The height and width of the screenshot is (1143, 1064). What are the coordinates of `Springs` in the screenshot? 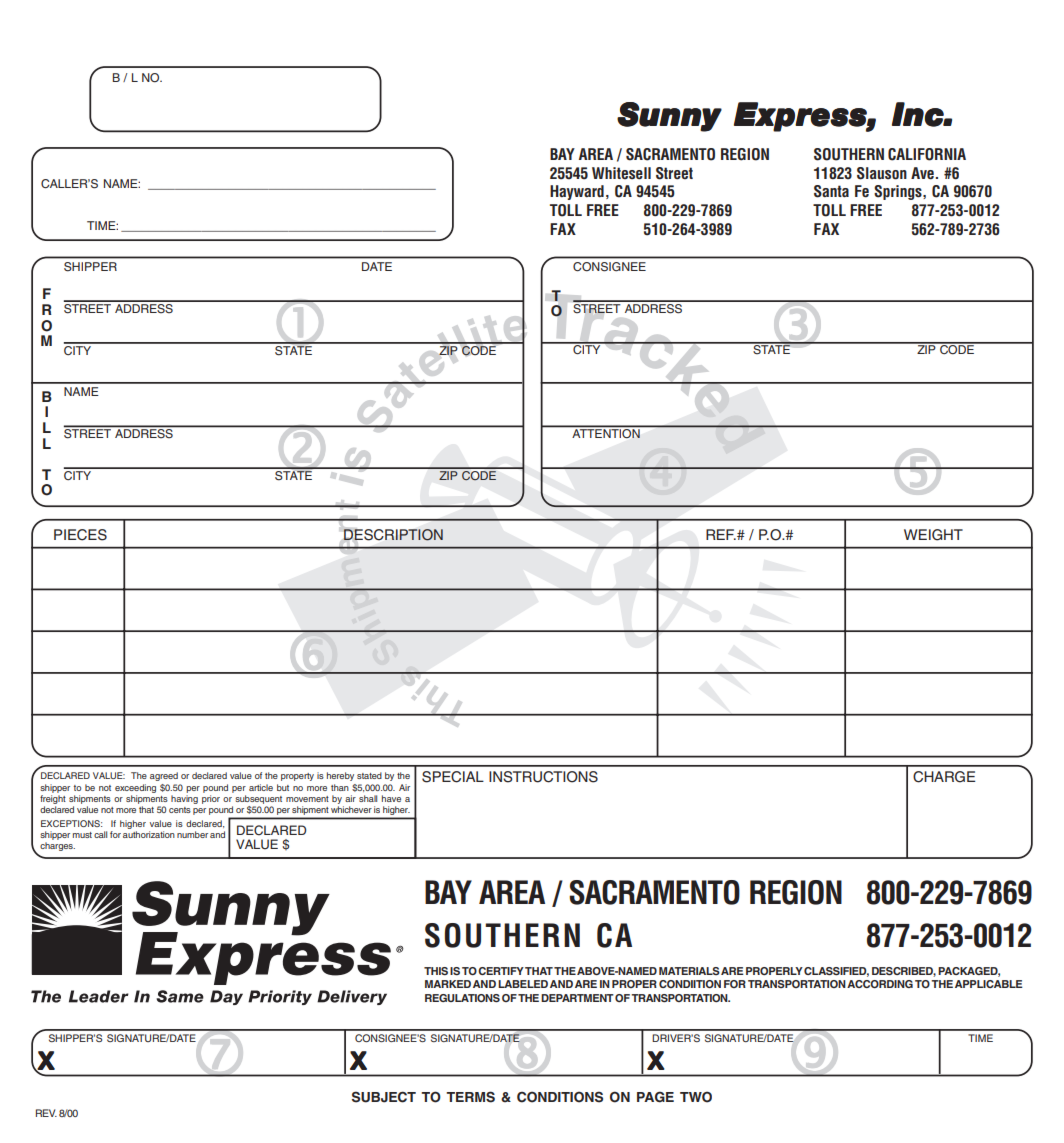 It's located at (899, 192).
